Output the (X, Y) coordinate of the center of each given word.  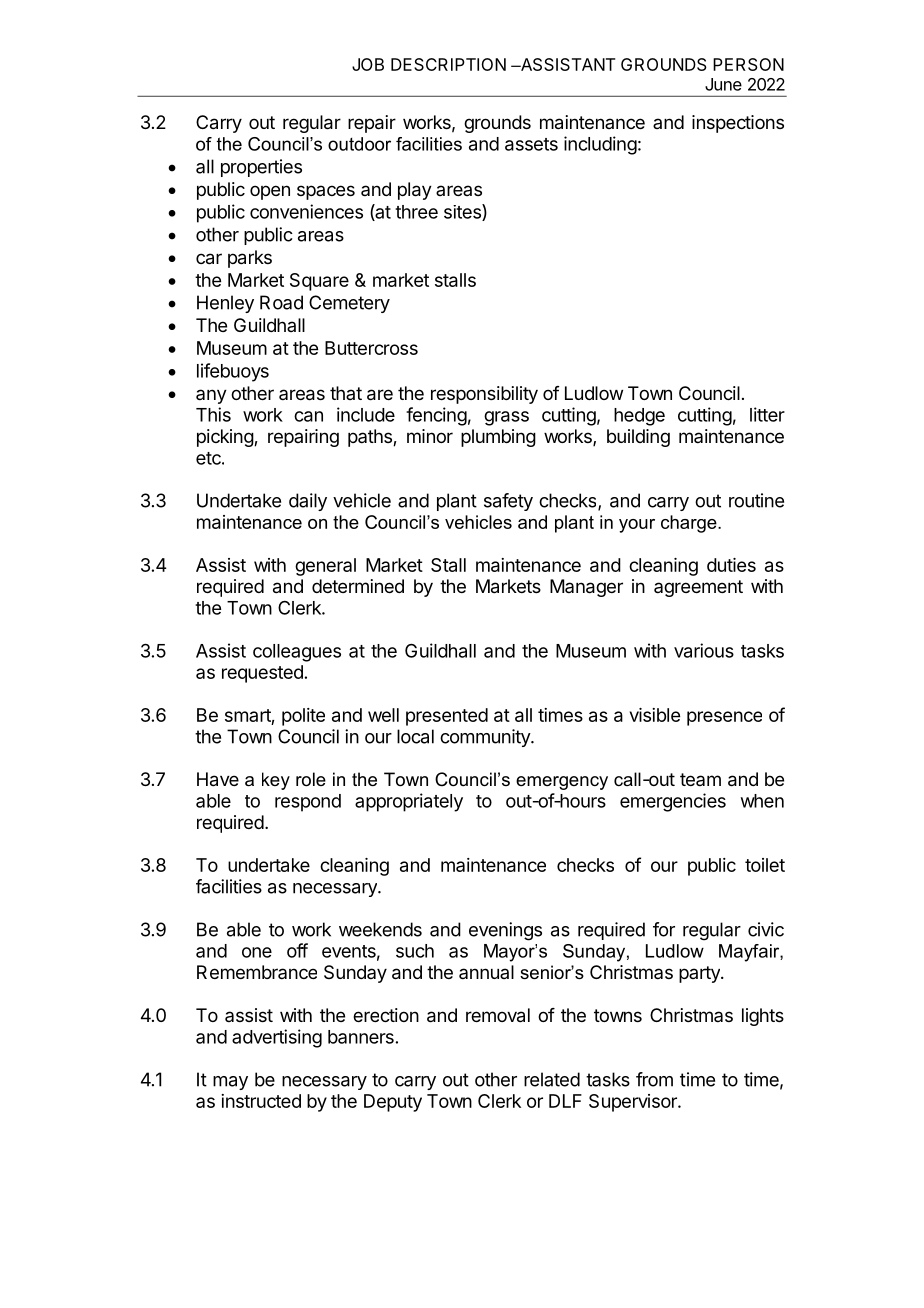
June (723, 84)
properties (261, 168)
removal (498, 1015)
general (325, 567)
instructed (261, 1101)
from (654, 1079)
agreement (698, 588)
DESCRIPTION (448, 64)
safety (508, 502)
